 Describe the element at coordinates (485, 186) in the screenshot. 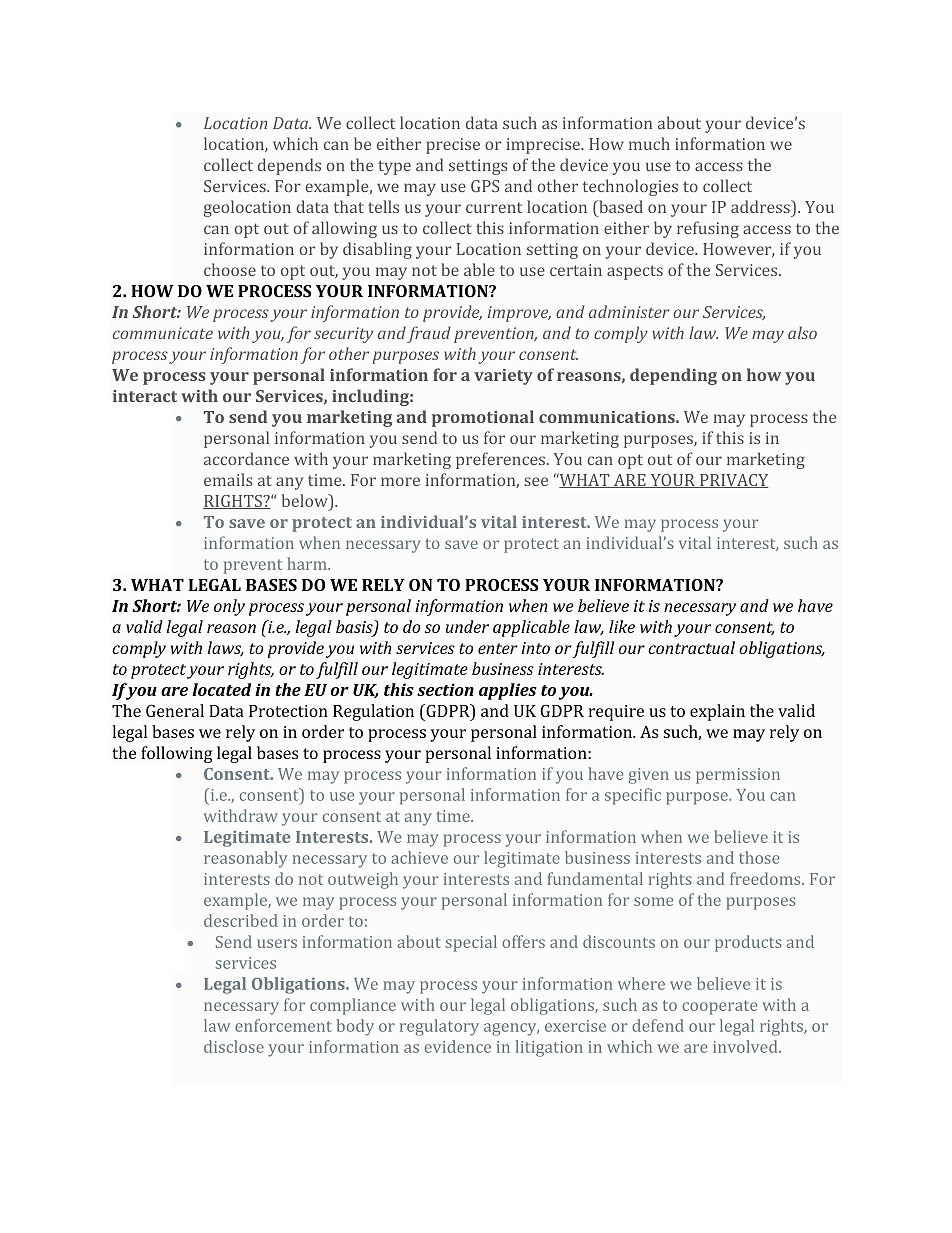

I see `GPS` at that location.
